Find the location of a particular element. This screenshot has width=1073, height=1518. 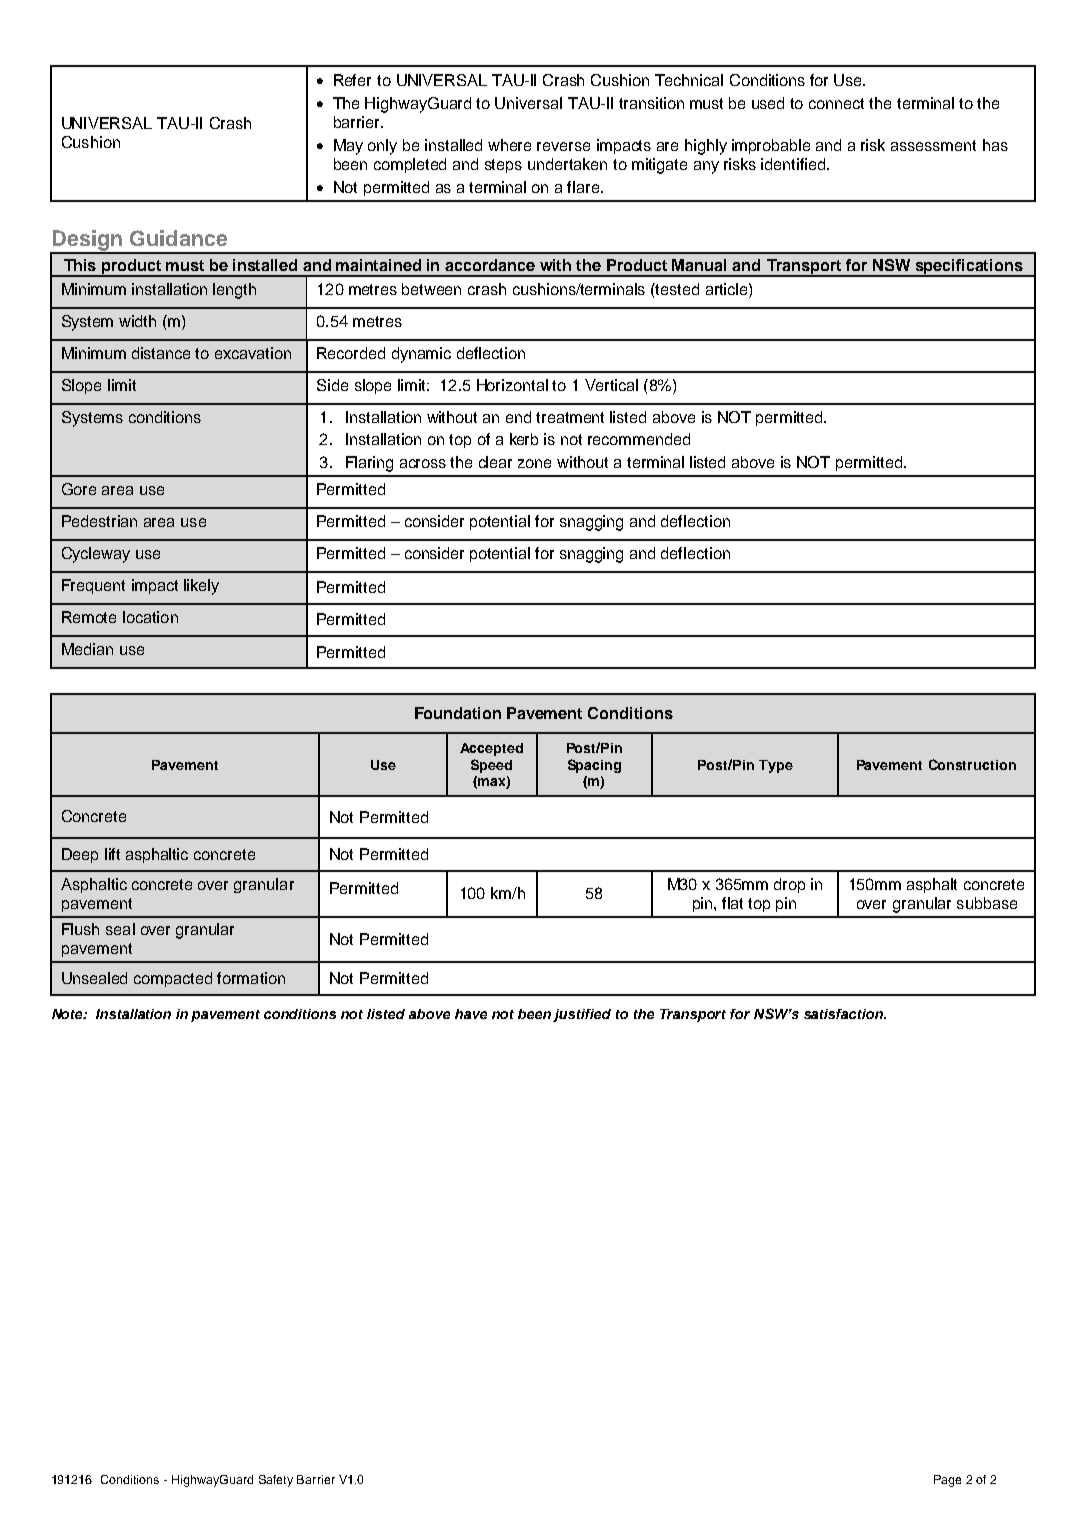

Construction is located at coordinates (972, 764).
